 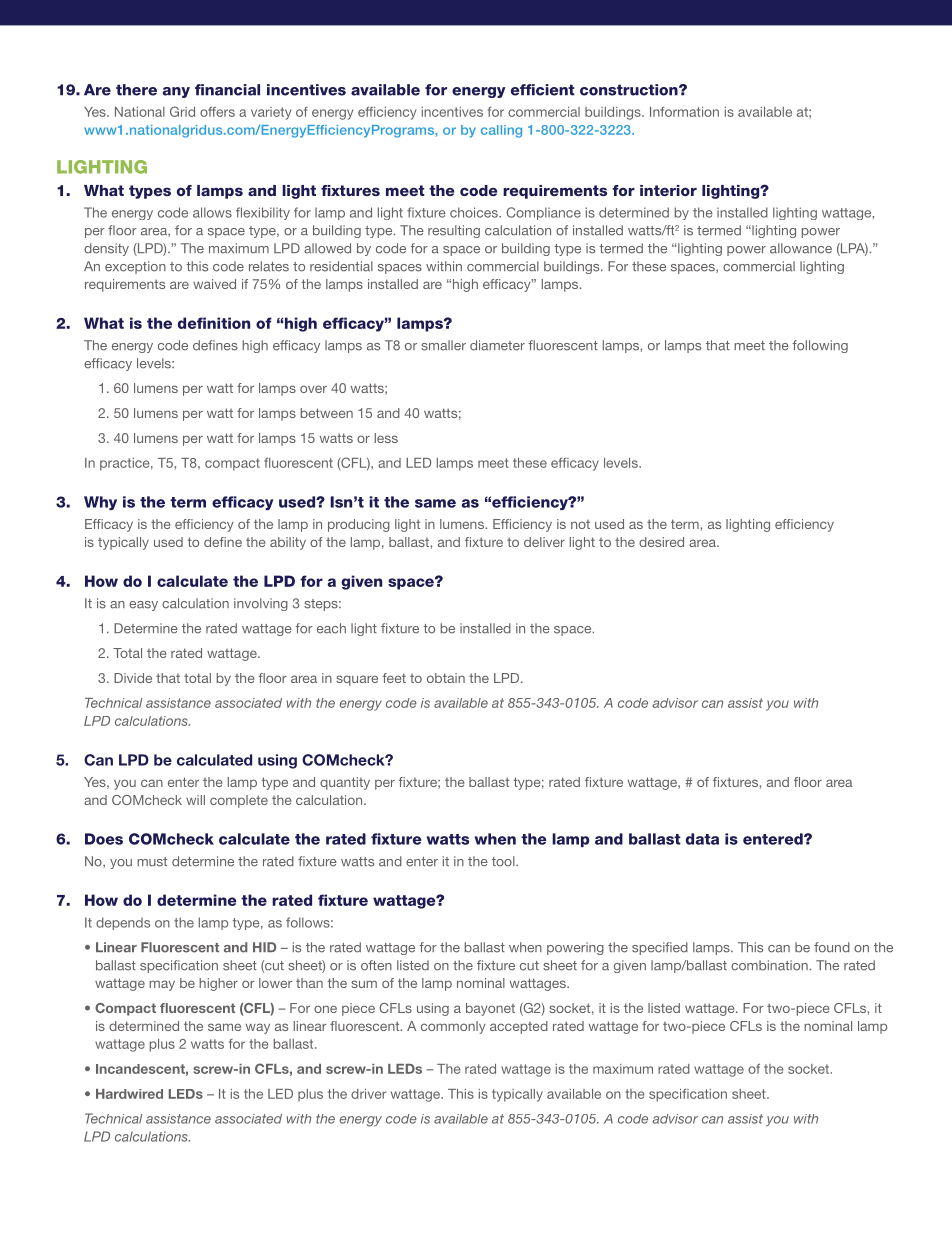 What do you see at coordinates (820, 346) in the screenshot?
I see `following` at bounding box center [820, 346].
